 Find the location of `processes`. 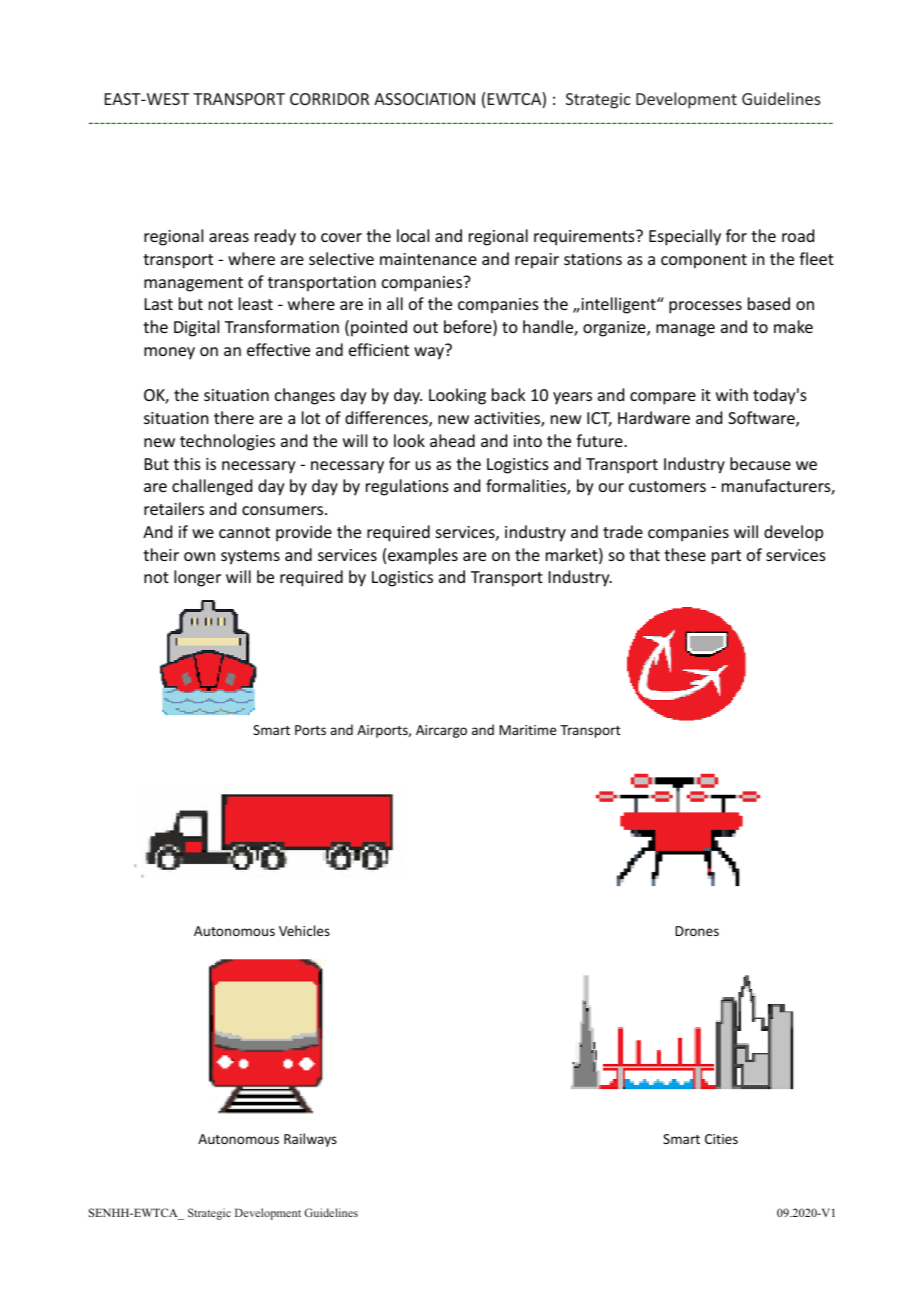

processes is located at coordinates (705, 307).
